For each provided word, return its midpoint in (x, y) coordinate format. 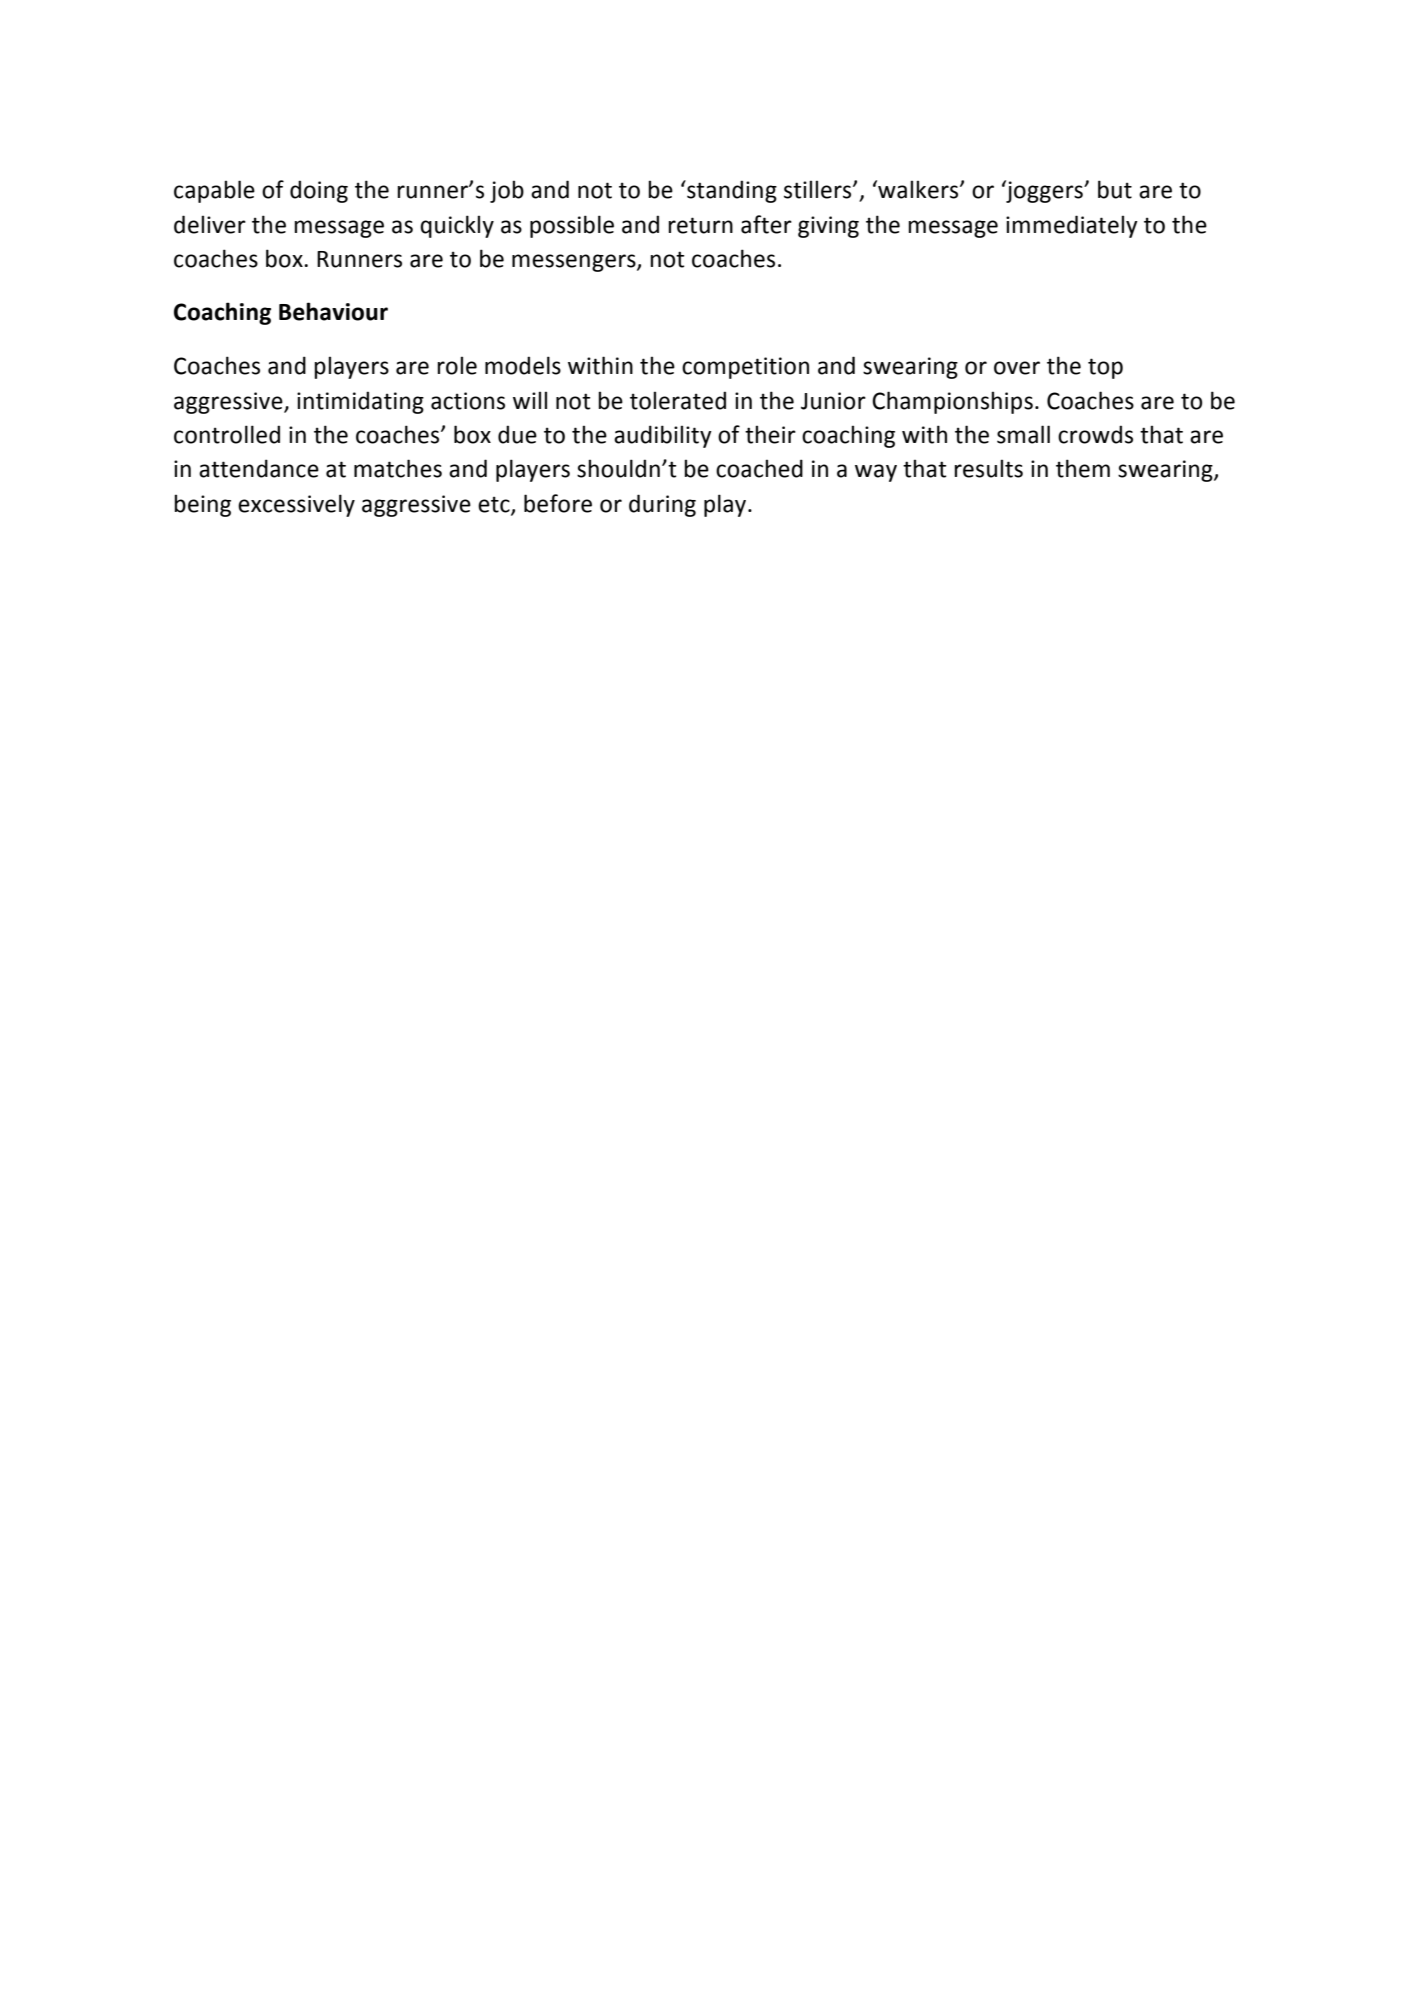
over (1017, 368)
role (457, 365)
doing (319, 191)
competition (745, 368)
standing (731, 191)
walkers (918, 189)
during (662, 505)
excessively (296, 505)
